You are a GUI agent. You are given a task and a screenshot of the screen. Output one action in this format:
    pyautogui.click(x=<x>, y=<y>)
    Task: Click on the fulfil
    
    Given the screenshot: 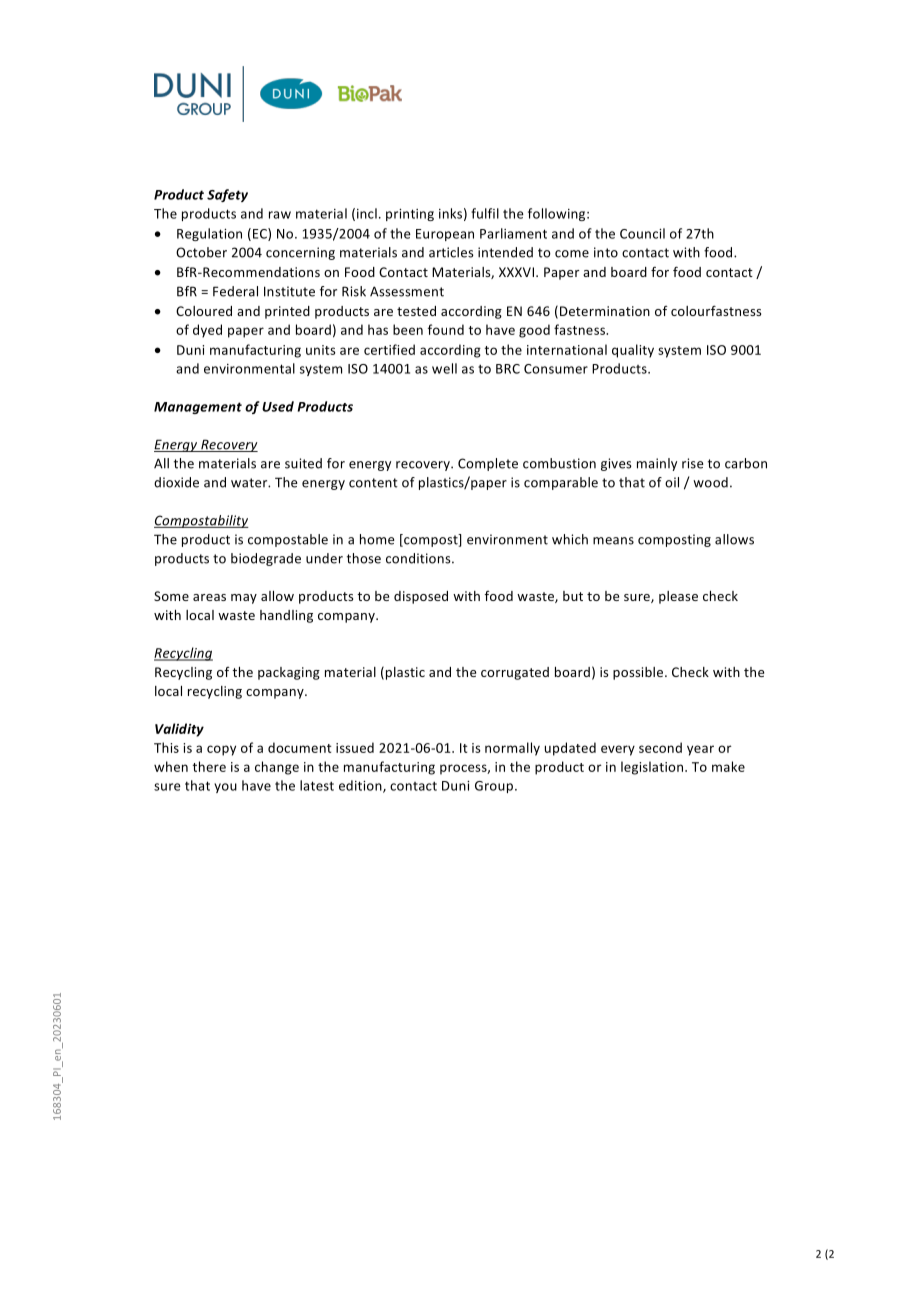 What is the action you would take?
    pyautogui.click(x=485, y=213)
